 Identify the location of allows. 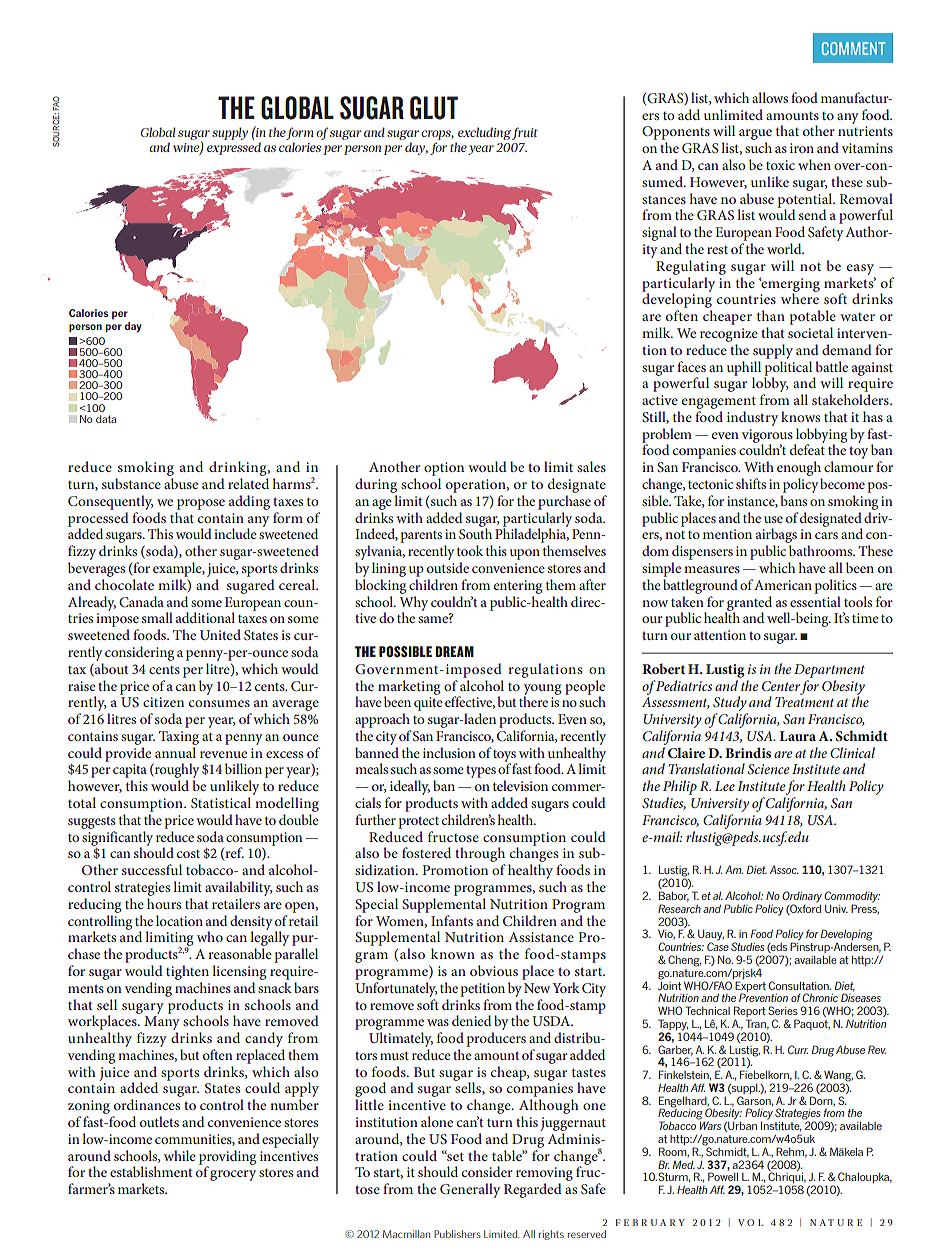
(770, 97).
